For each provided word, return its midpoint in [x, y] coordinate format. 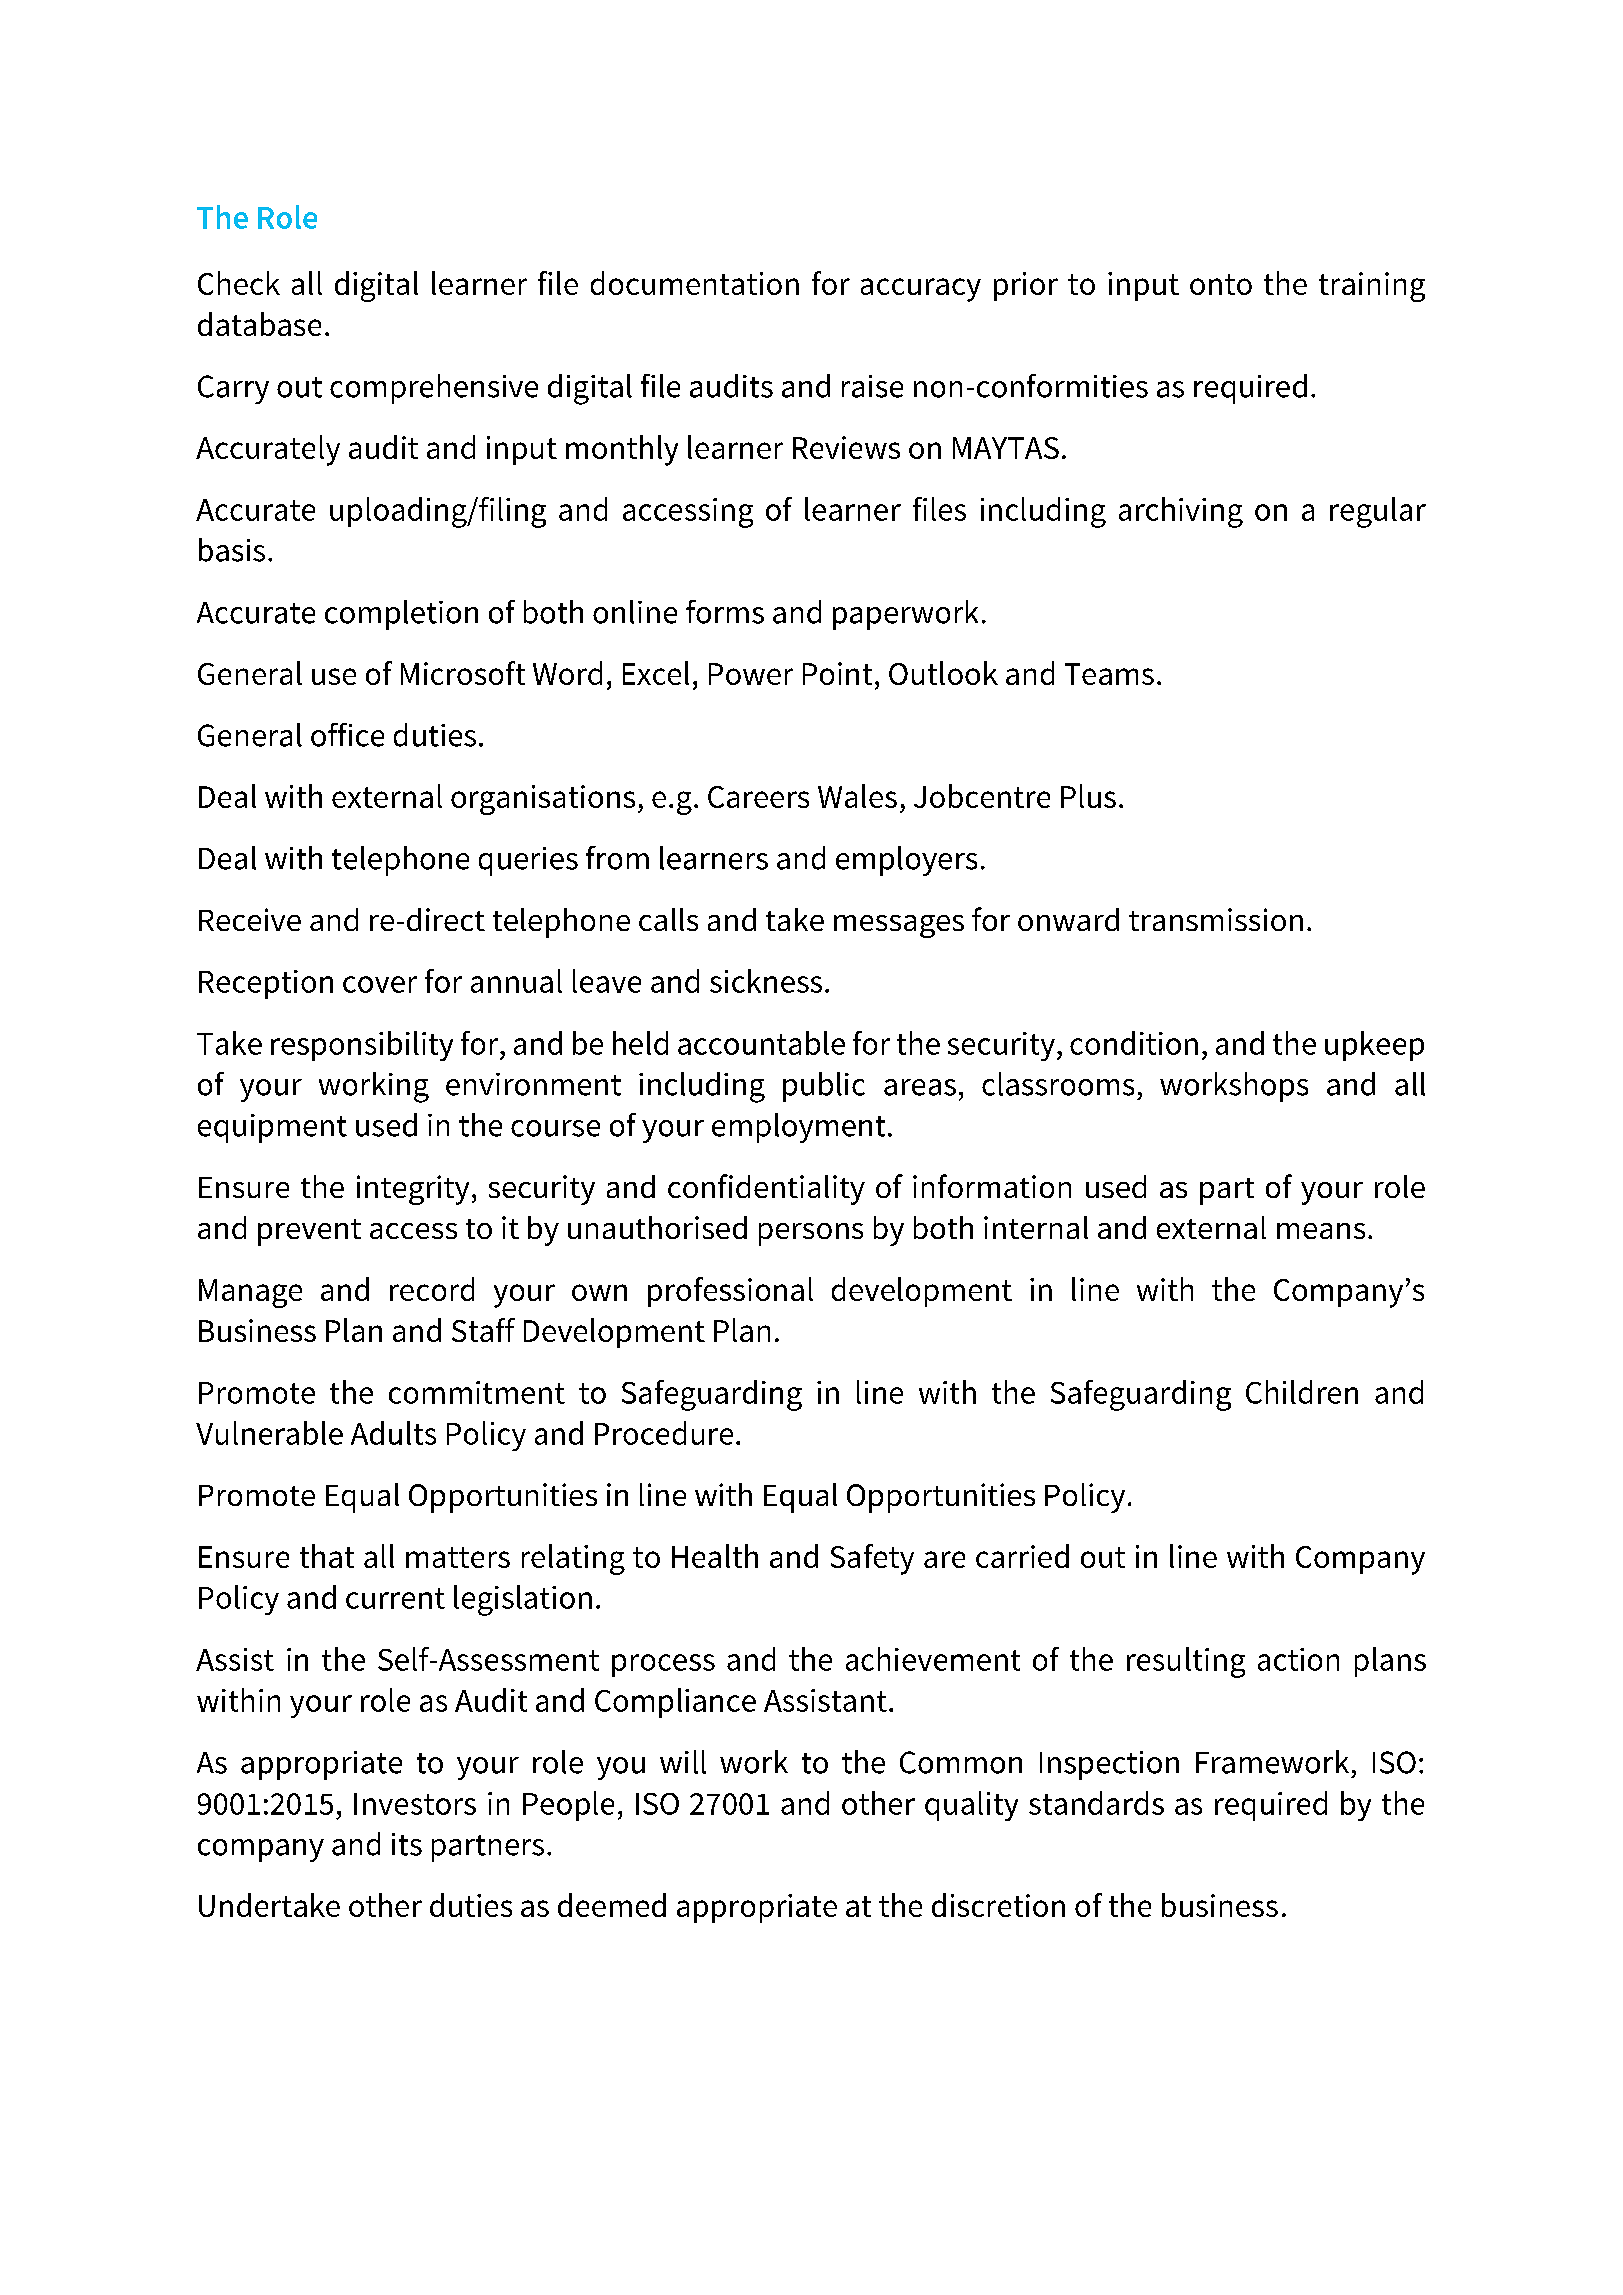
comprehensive [434, 389]
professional [730, 1292]
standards [1096, 1803]
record [432, 1289]
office [347, 735]
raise [872, 386]
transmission [1216, 919]
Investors [415, 1804]
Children [1302, 1392]
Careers [758, 797]
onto [1221, 284]
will [683, 1762]
